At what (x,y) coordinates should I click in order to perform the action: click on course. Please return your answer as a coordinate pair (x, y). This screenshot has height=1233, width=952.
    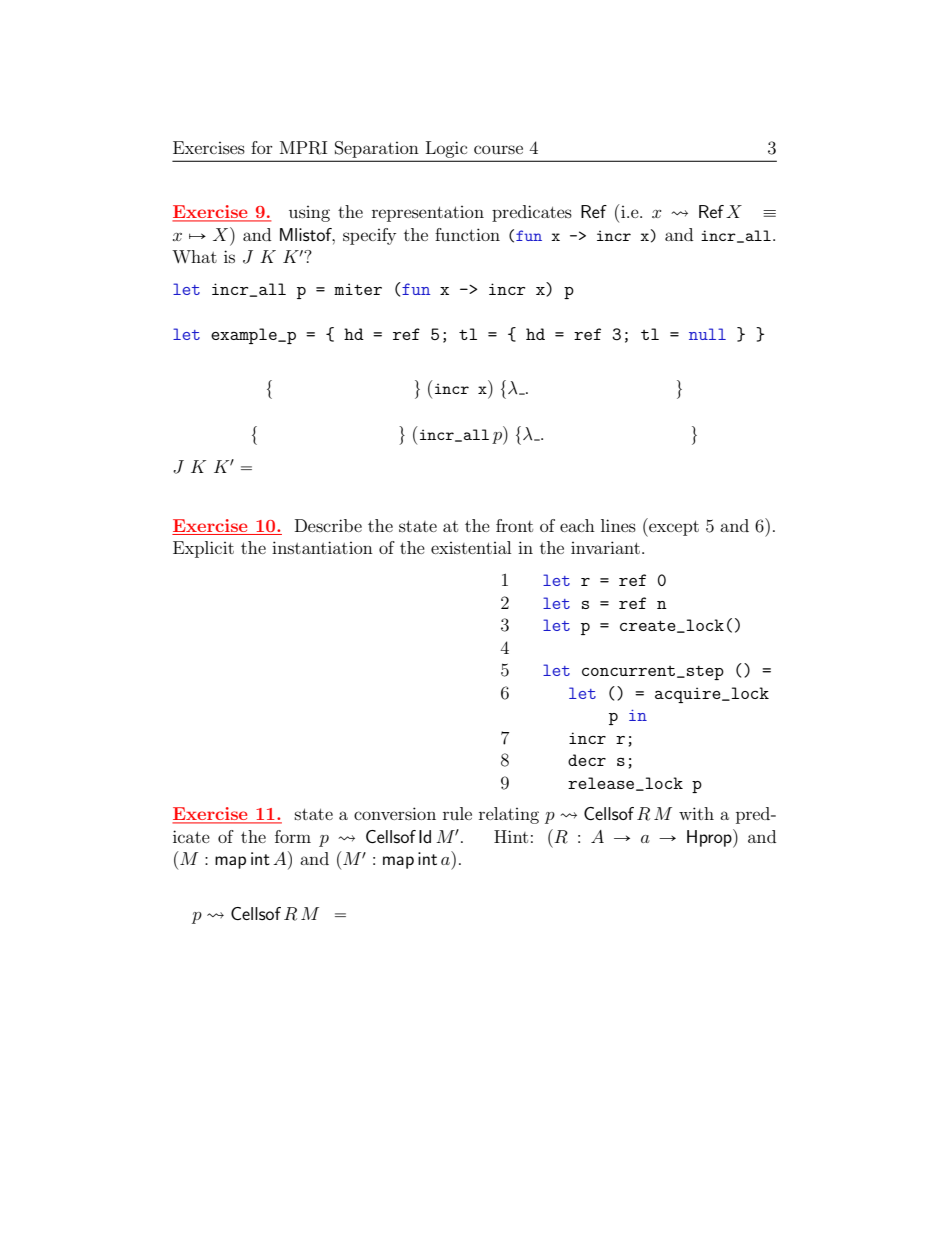
    Looking at the image, I should click on (498, 149).
